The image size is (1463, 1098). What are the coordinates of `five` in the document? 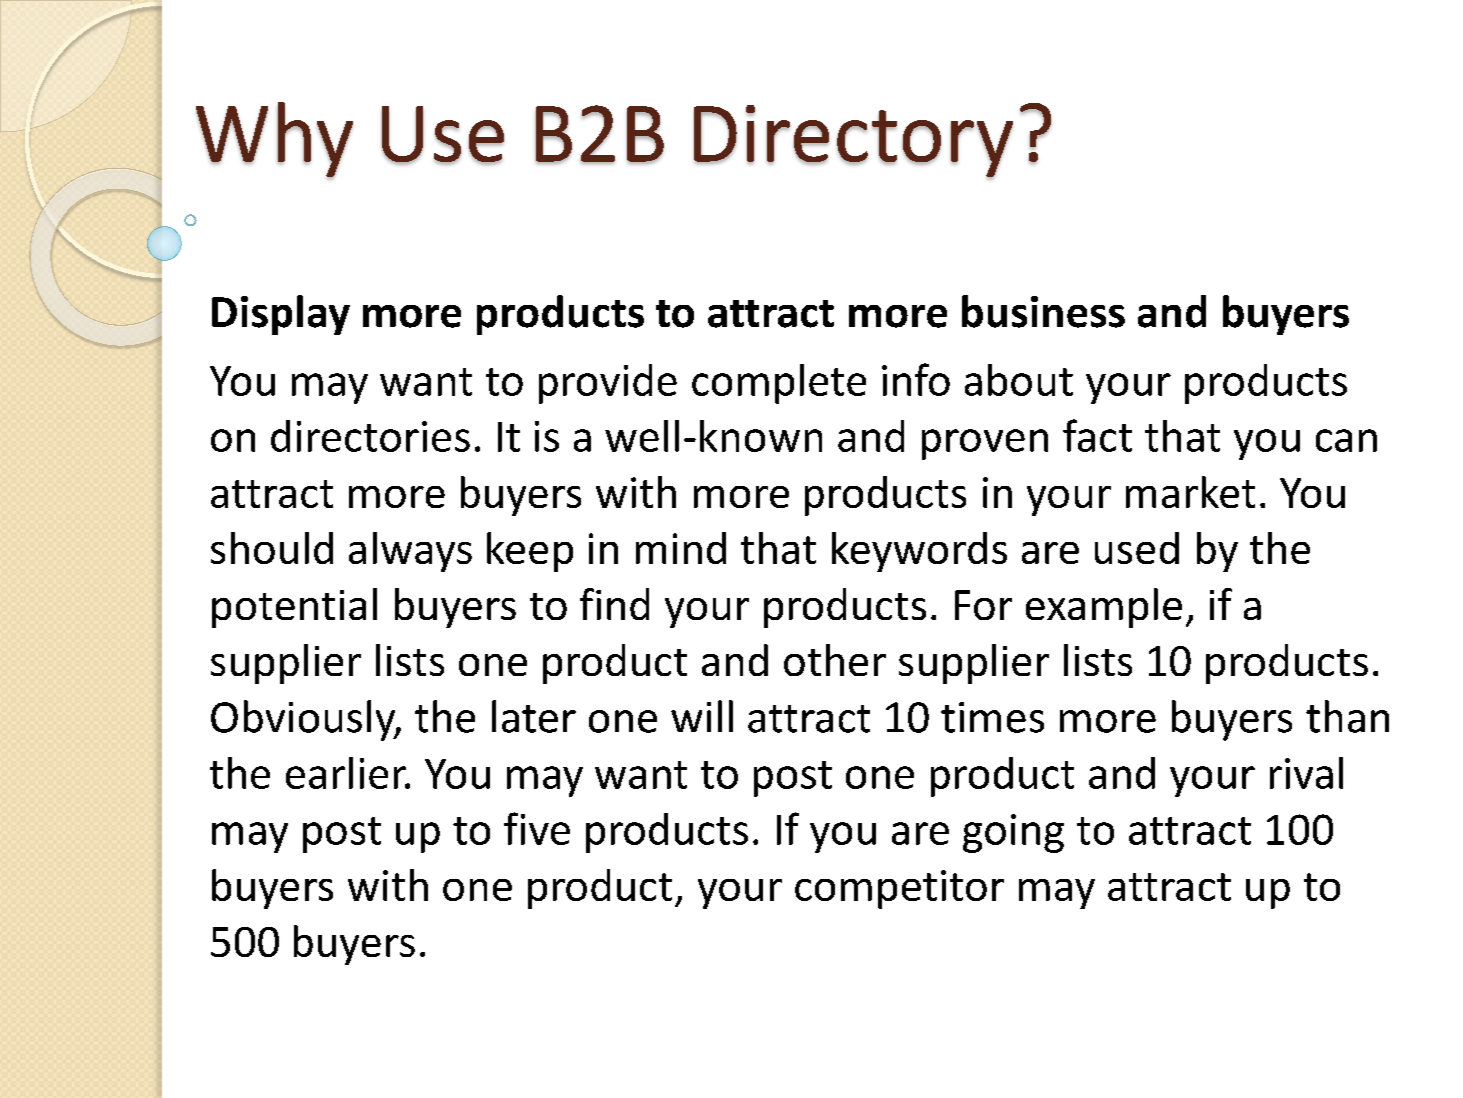 It's located at (537, 828).
